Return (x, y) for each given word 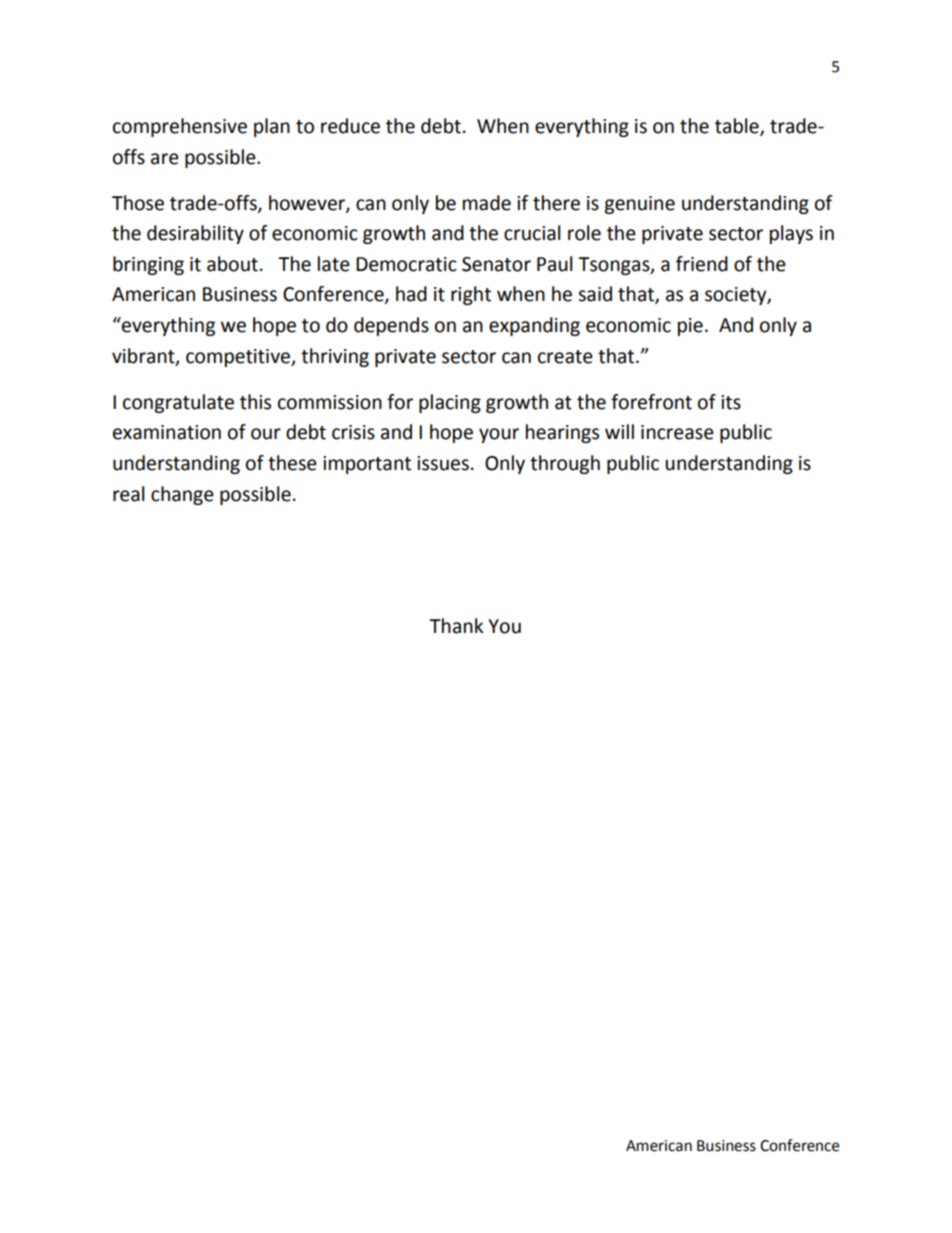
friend (702, 264)
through (565, 464)
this (255, 402)
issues (443, 463)
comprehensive (180, 127)
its (731, 402)
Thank (456, 626)
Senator (496, 264)
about (232, 264)
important (367, 465)
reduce (350, 126)
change (182, 495)
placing (450, 403)
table (738, 126)
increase (677, 432)
